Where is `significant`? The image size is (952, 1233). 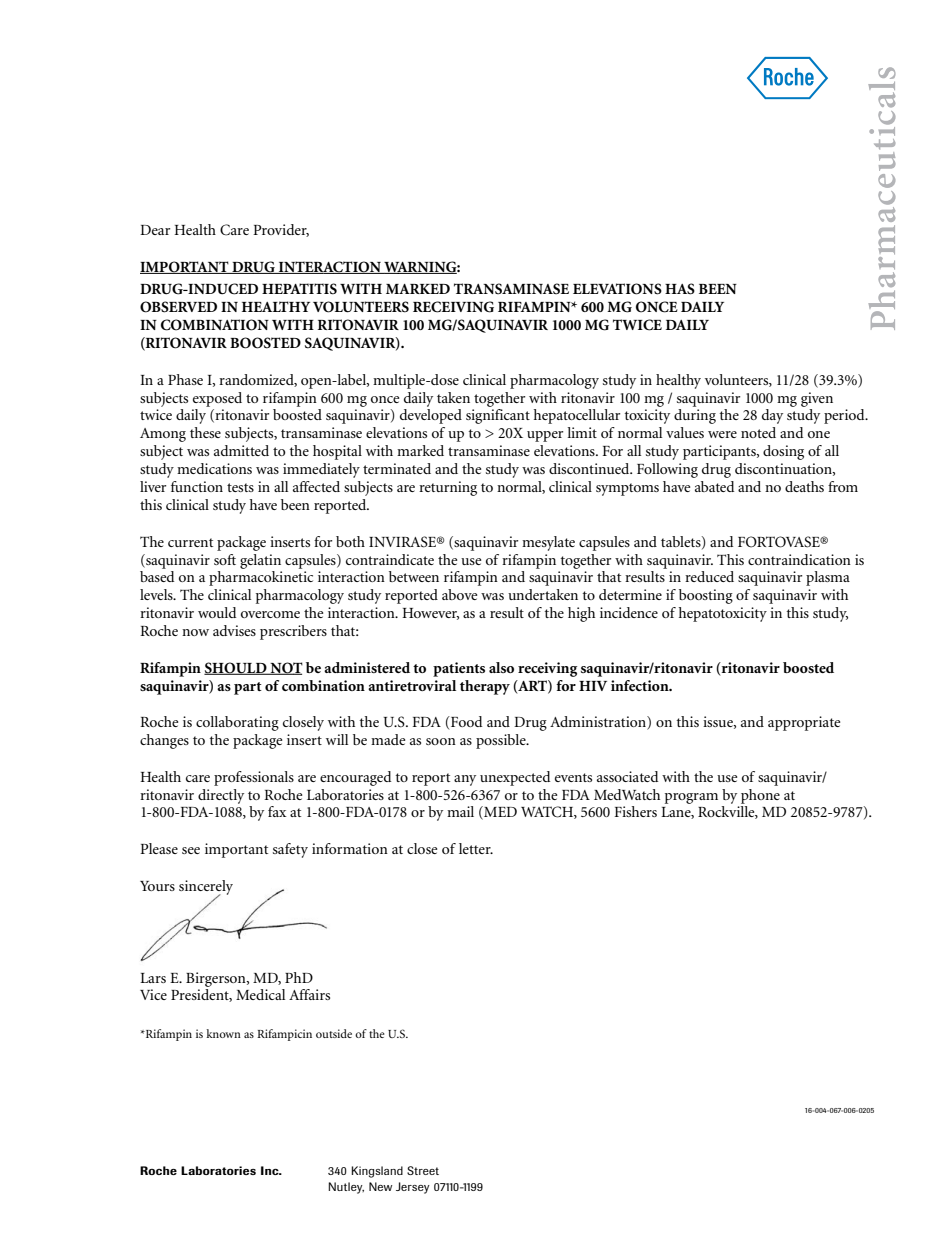 significant is located at coordinates (498, 416).
